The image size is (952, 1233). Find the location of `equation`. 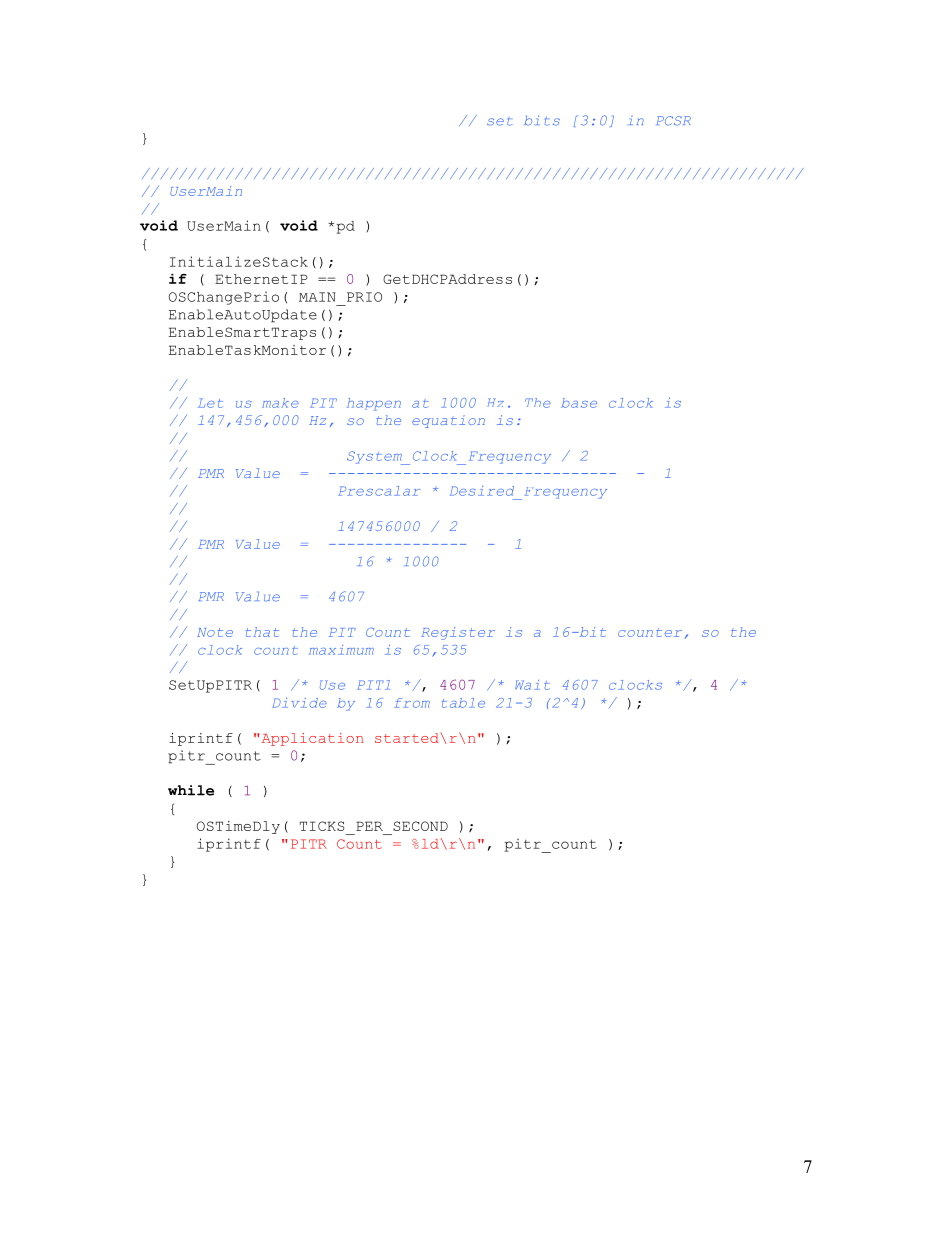

equation is located at coordinates (448, 421).
